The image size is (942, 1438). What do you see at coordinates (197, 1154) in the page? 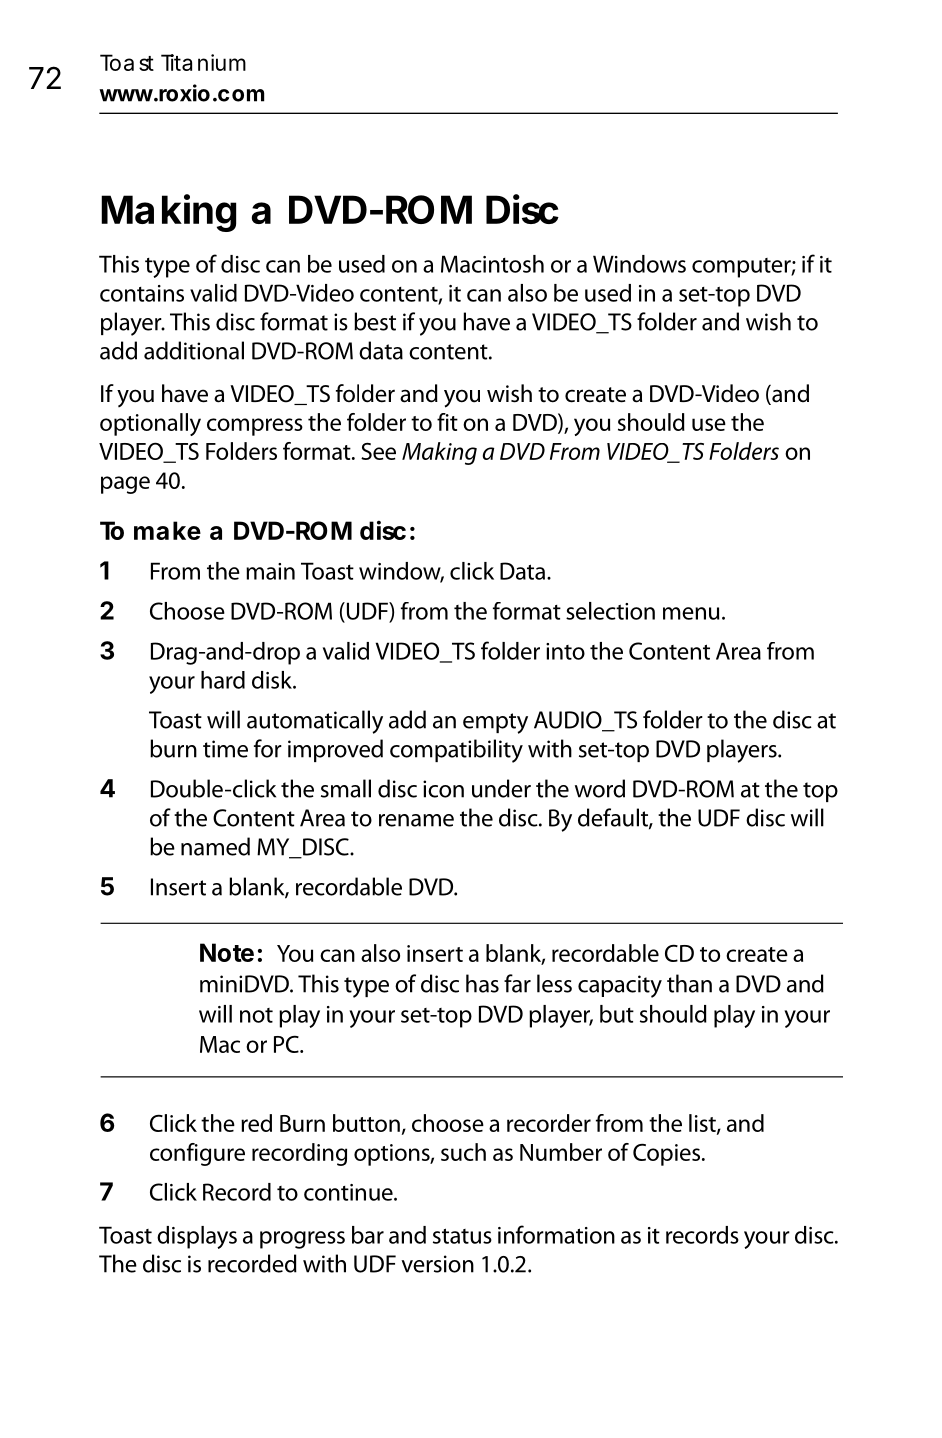
I see `configure` at bounding box center [197, 1154].
